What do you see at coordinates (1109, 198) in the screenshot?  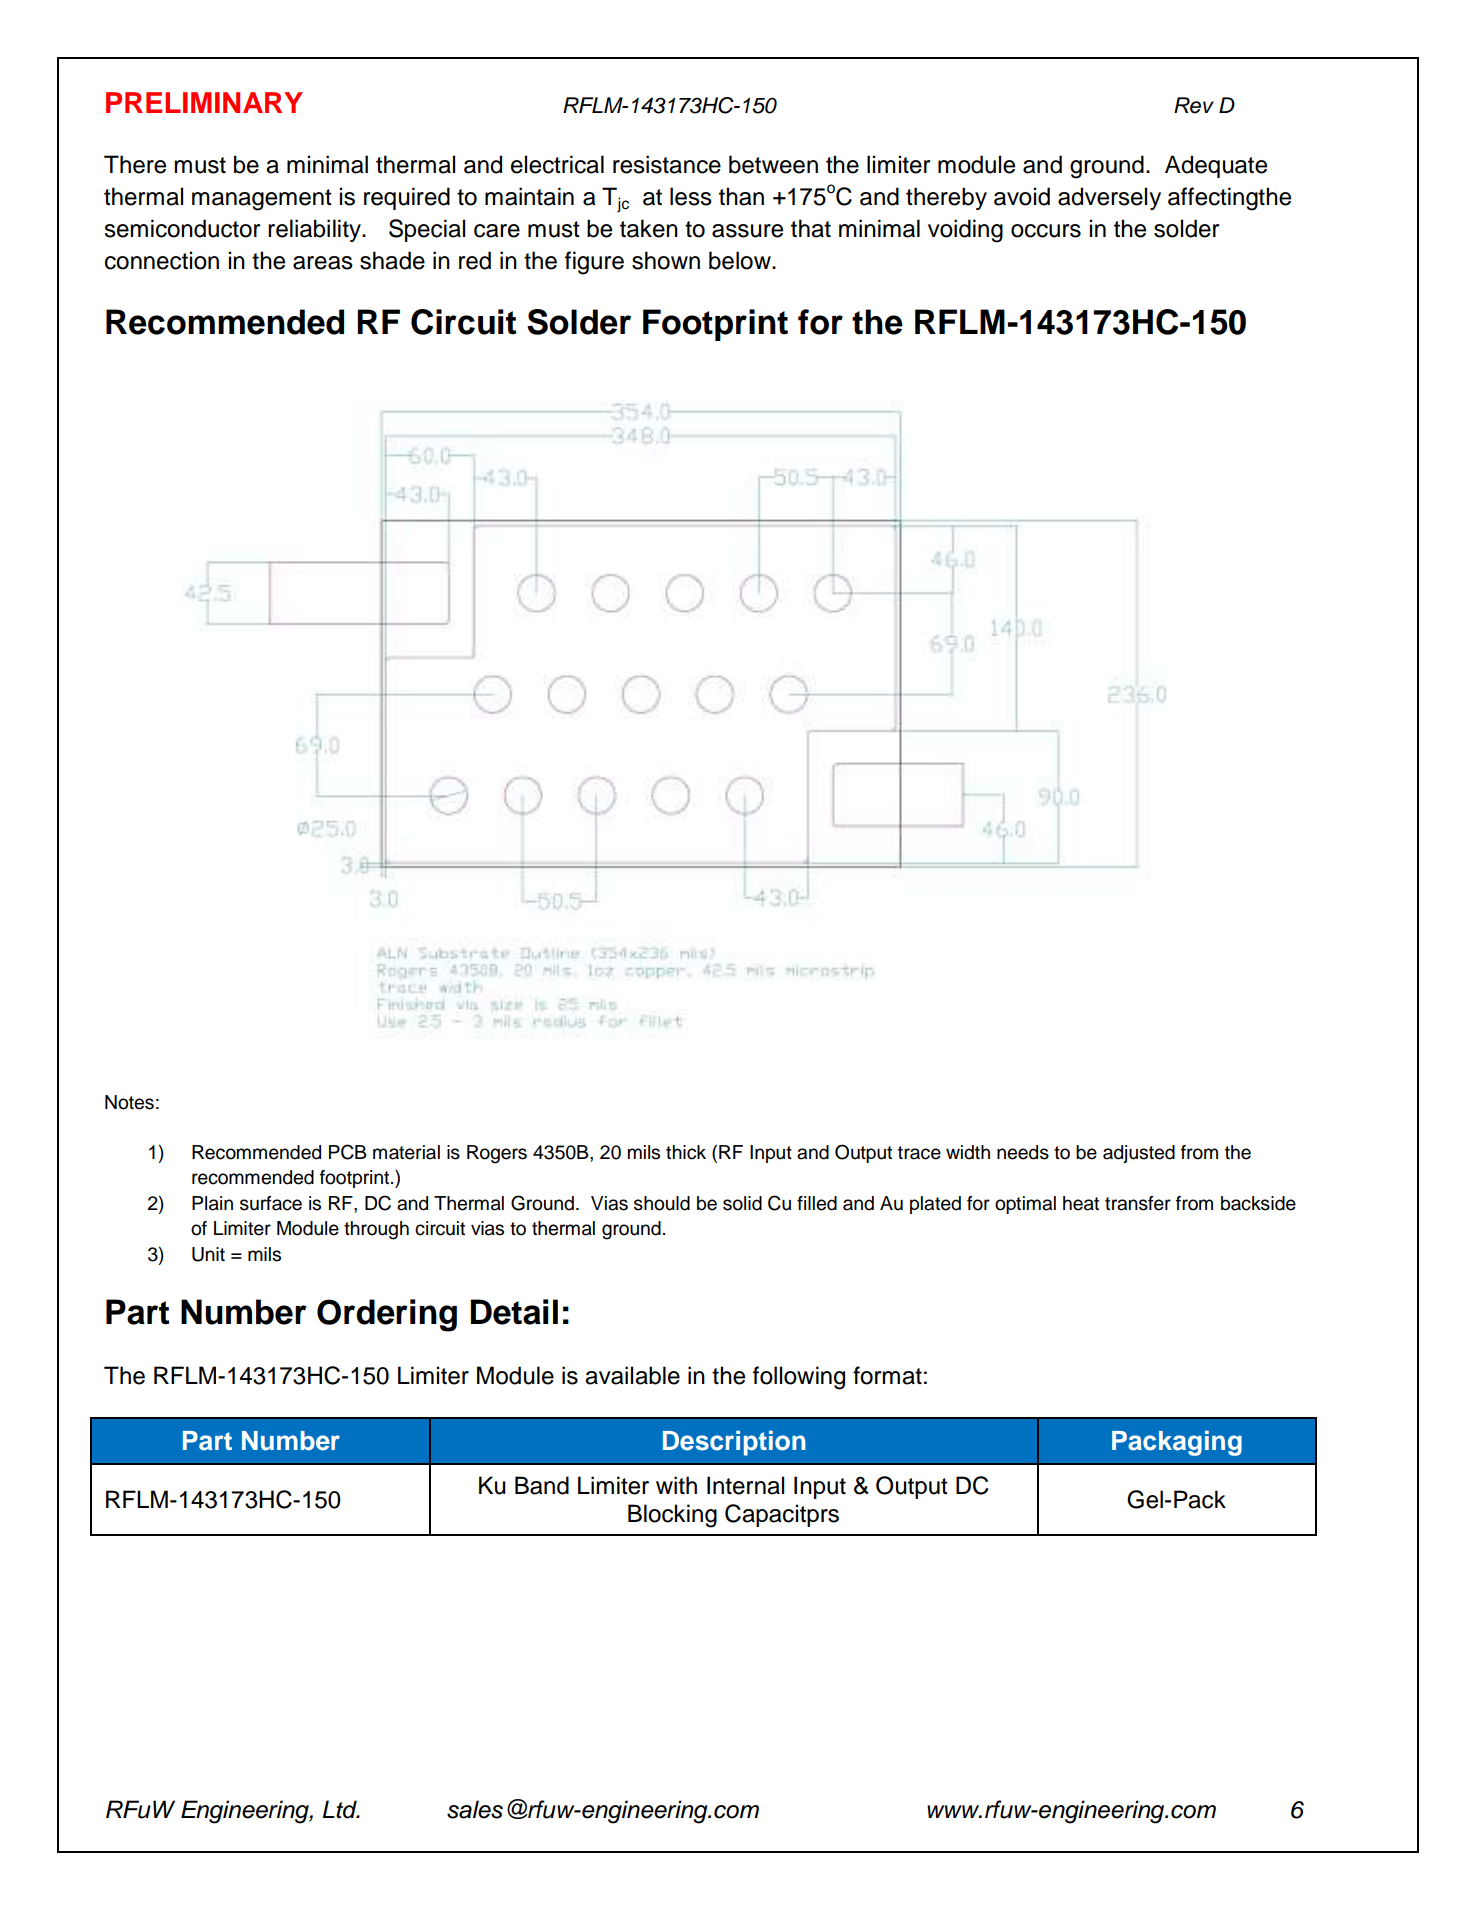 I see `adversely` at bounding box center [1109, 198].
